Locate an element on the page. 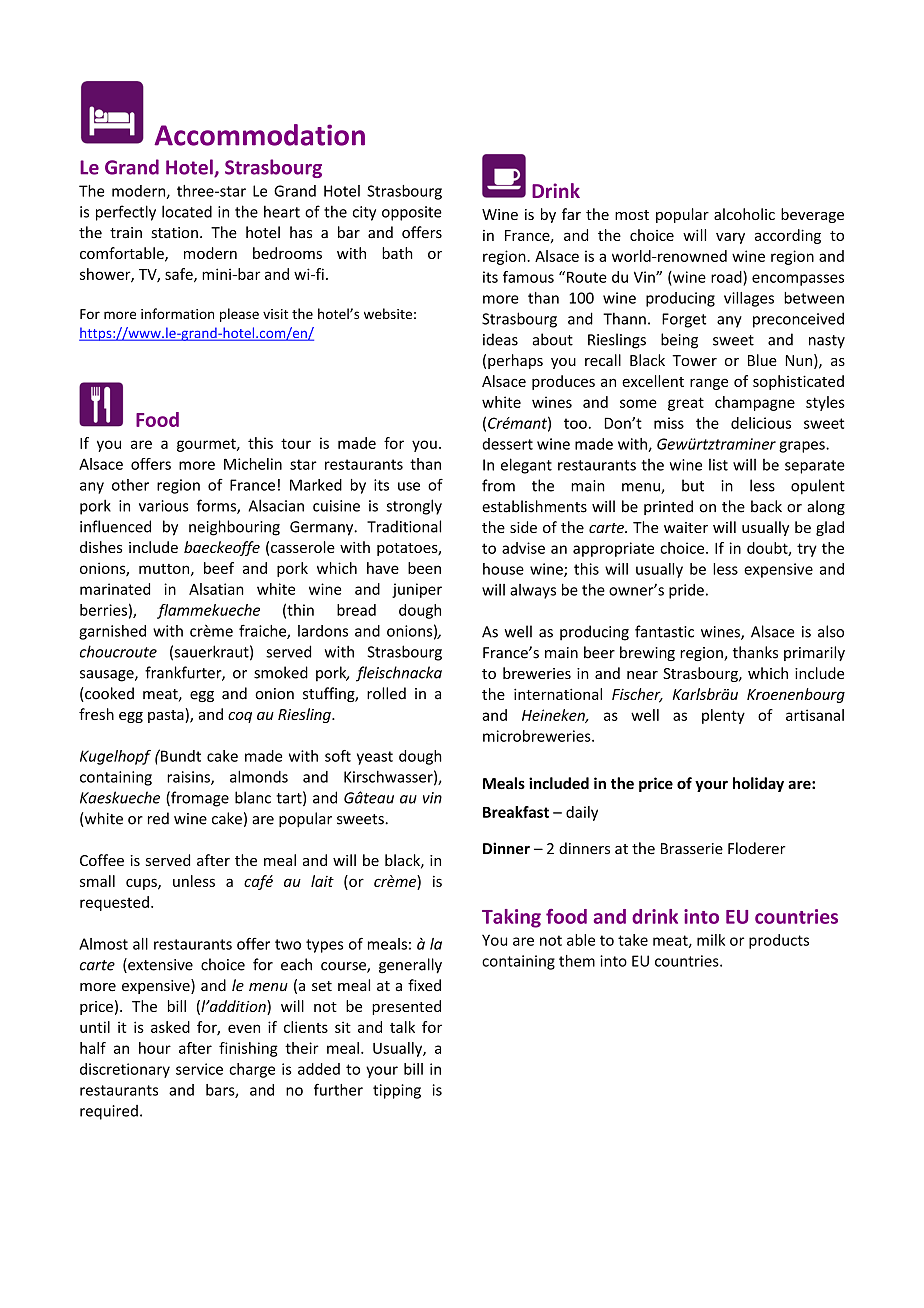 This image has height=1308, width=924. alcoholic is located at coordinates (744, 214).
